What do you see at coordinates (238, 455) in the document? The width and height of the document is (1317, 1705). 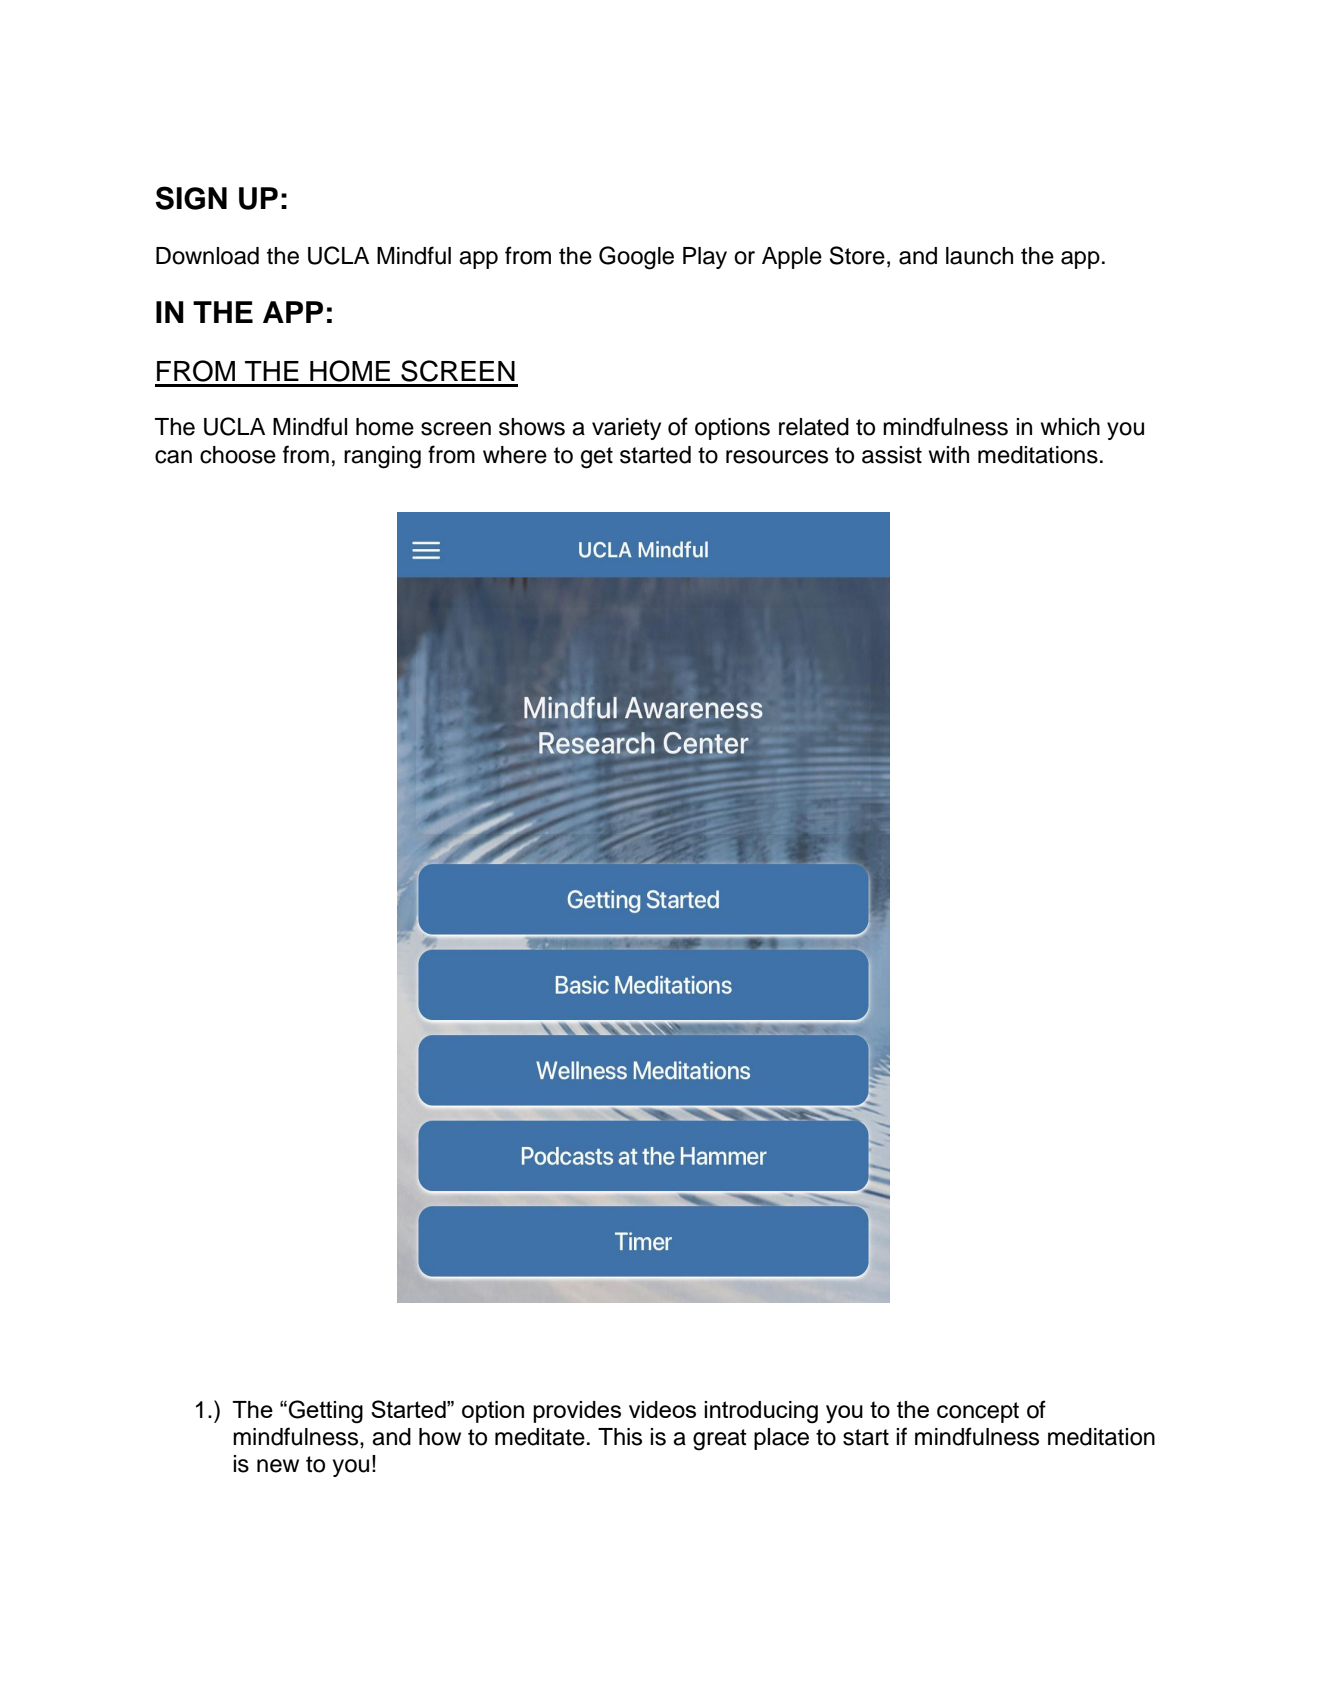 I see `choose` at bounding box center [238, 455].
